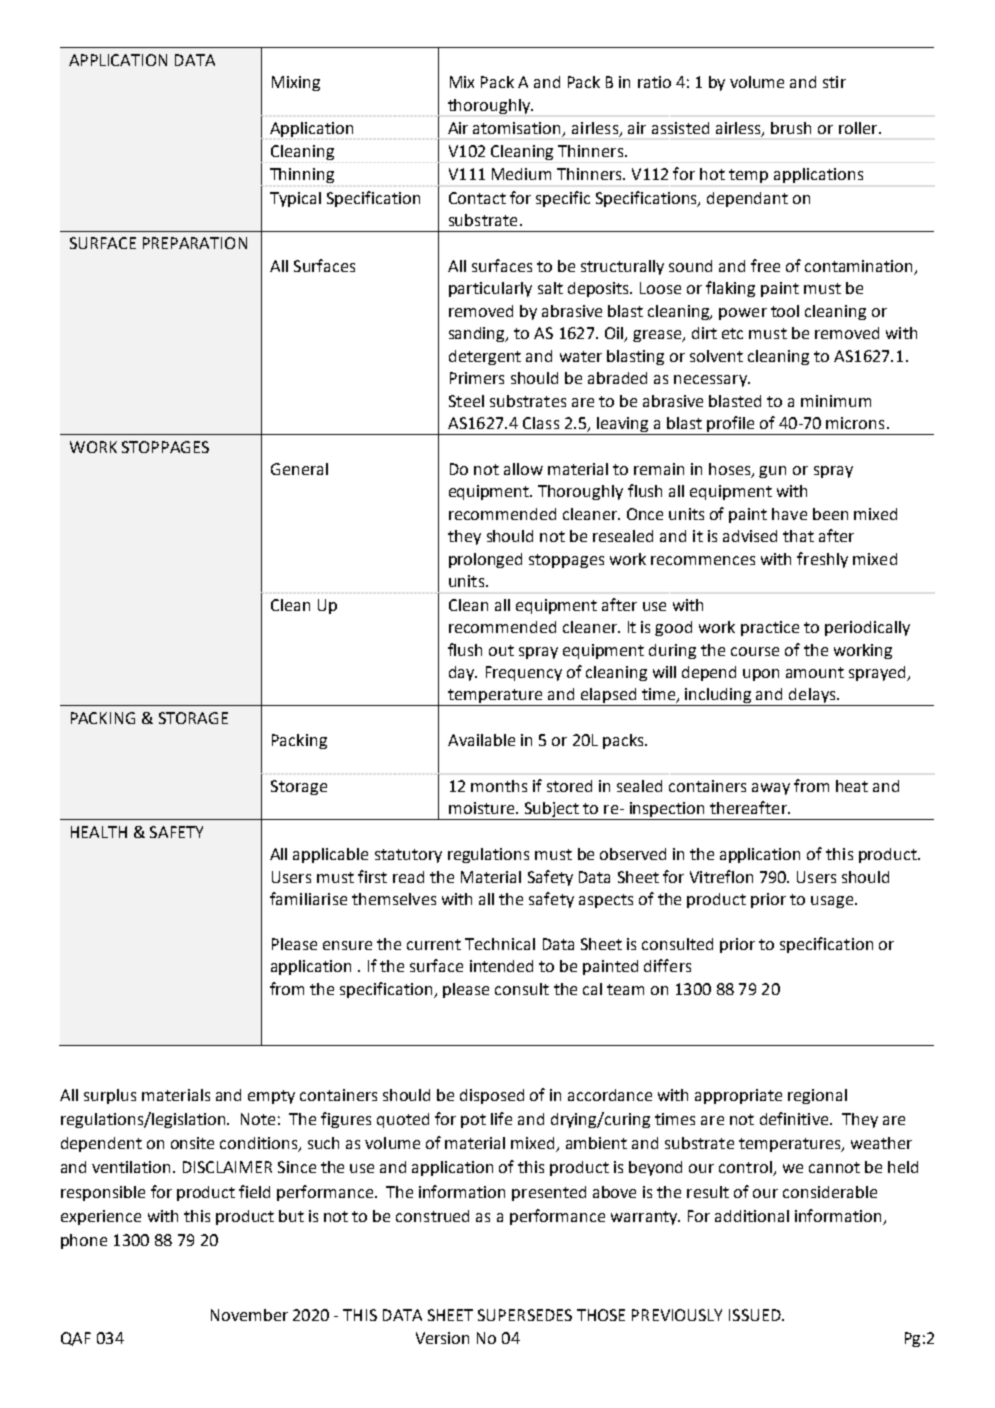  Describe the element at coordinates (99, 832) in the document. I see `HEALTH` at that location.
